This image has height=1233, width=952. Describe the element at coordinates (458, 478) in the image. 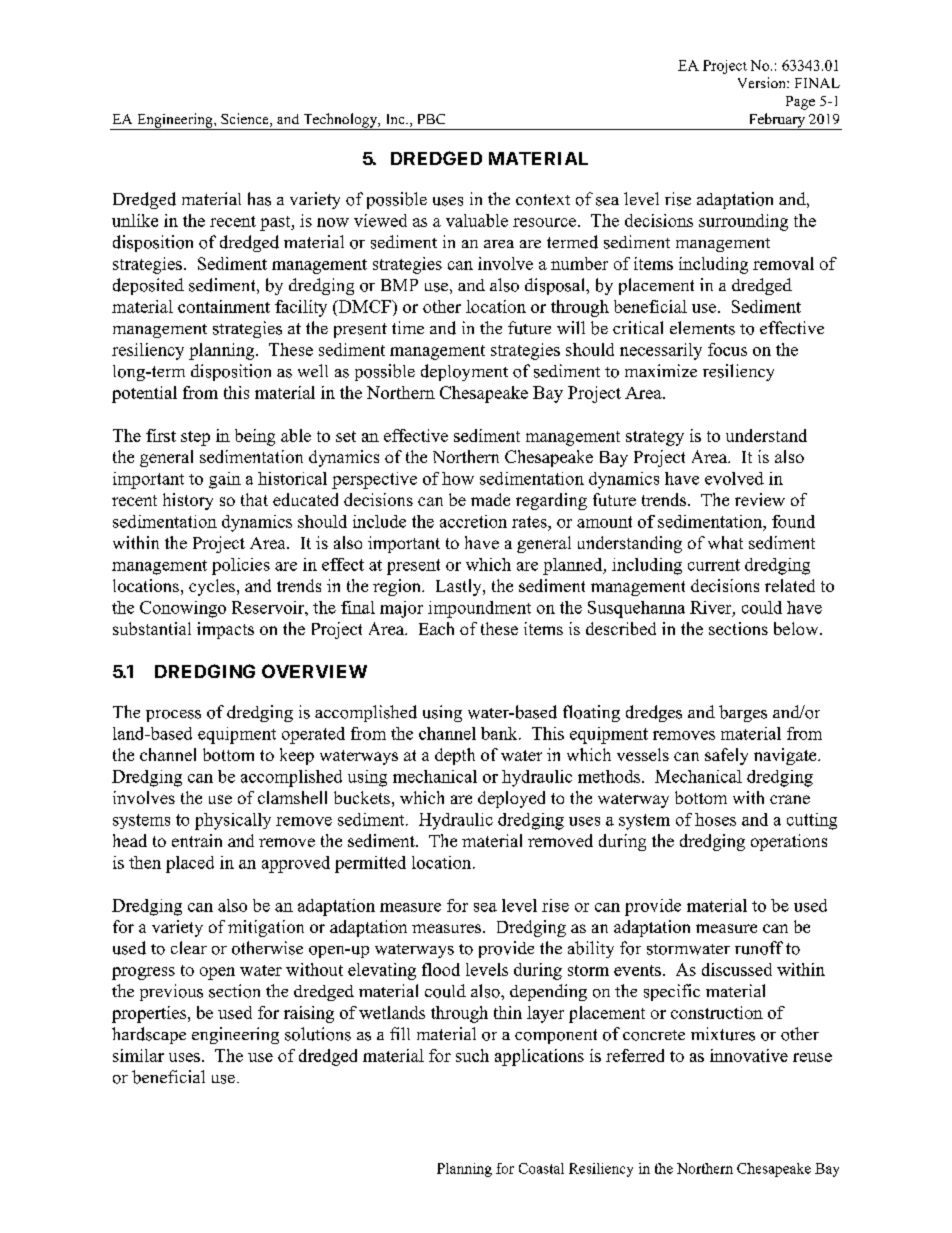

I see `how` at that location.
